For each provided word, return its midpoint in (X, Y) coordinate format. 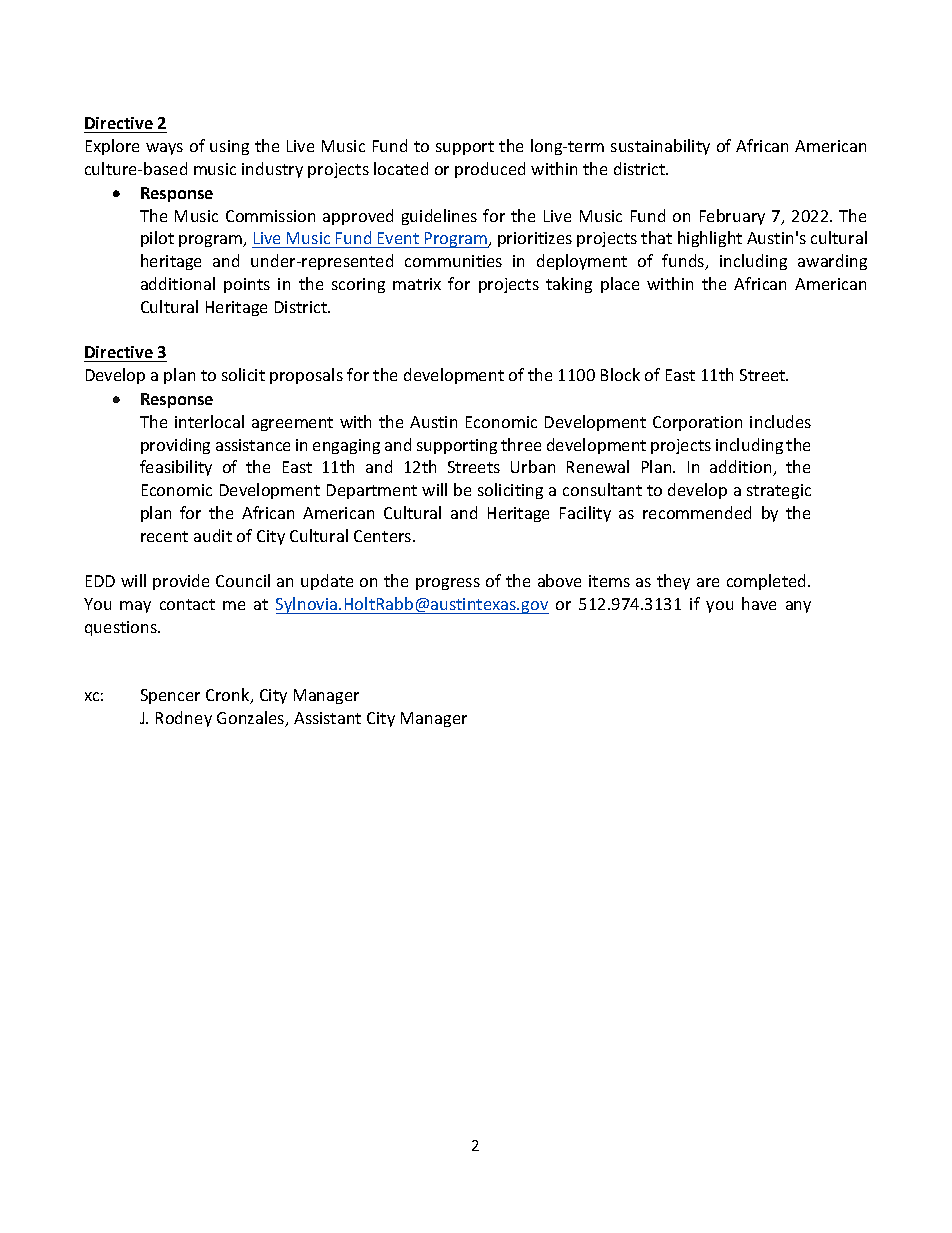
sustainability (660, 147)
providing (175, 446)
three (521, 444)
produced (490, 170)
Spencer (170, 696)
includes (780, 421)
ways (164, 149)
